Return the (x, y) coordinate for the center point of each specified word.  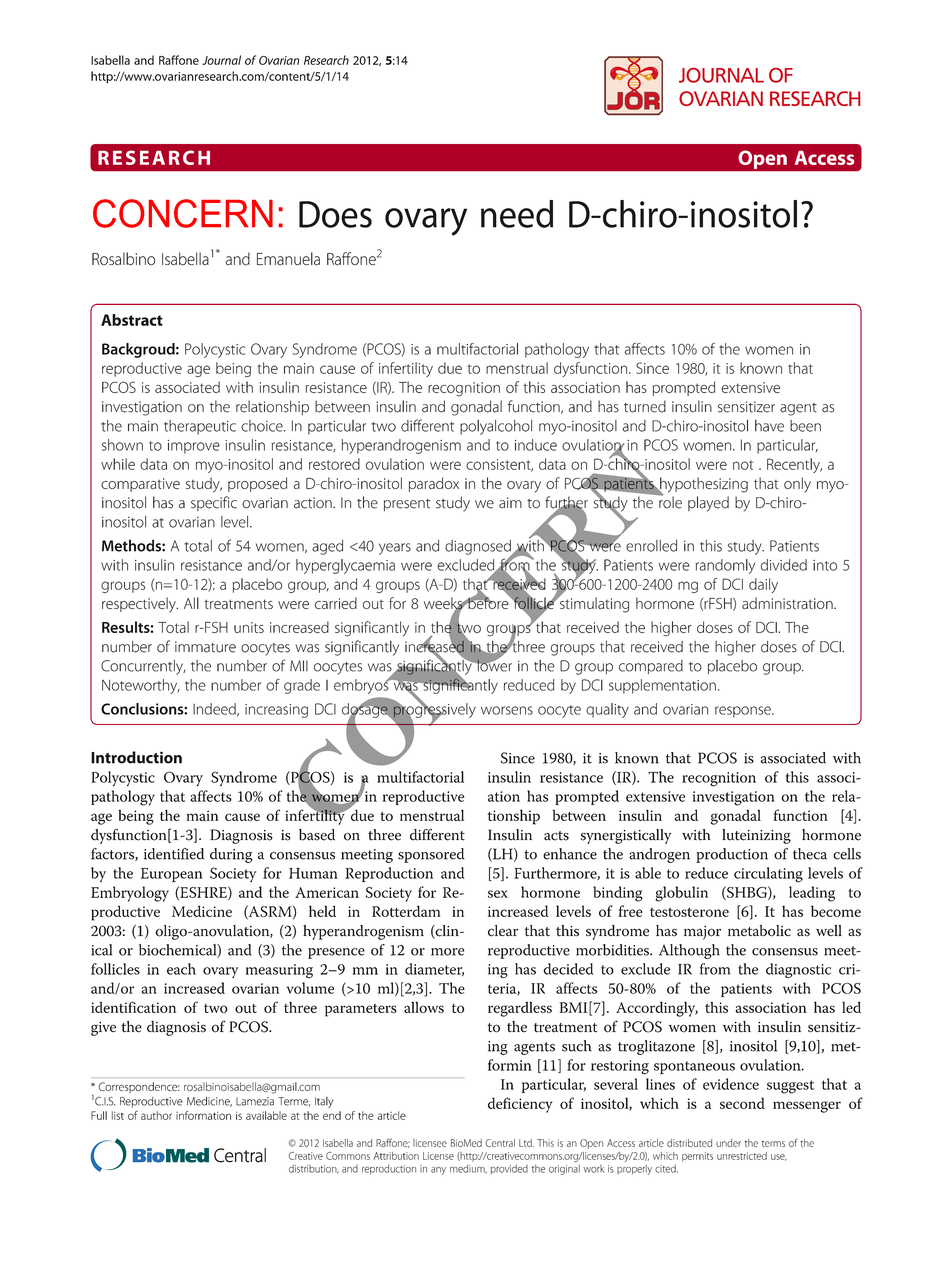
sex (498, 894)
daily (763, 585)
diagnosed (479, 548)
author (156, 1115)
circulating (768, 875)
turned (645, 406)
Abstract (132, 320)
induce (536, 445)
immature (205, 647)
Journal (221, 60)
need (517, 214)
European (172, 875)
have (769, 426)
